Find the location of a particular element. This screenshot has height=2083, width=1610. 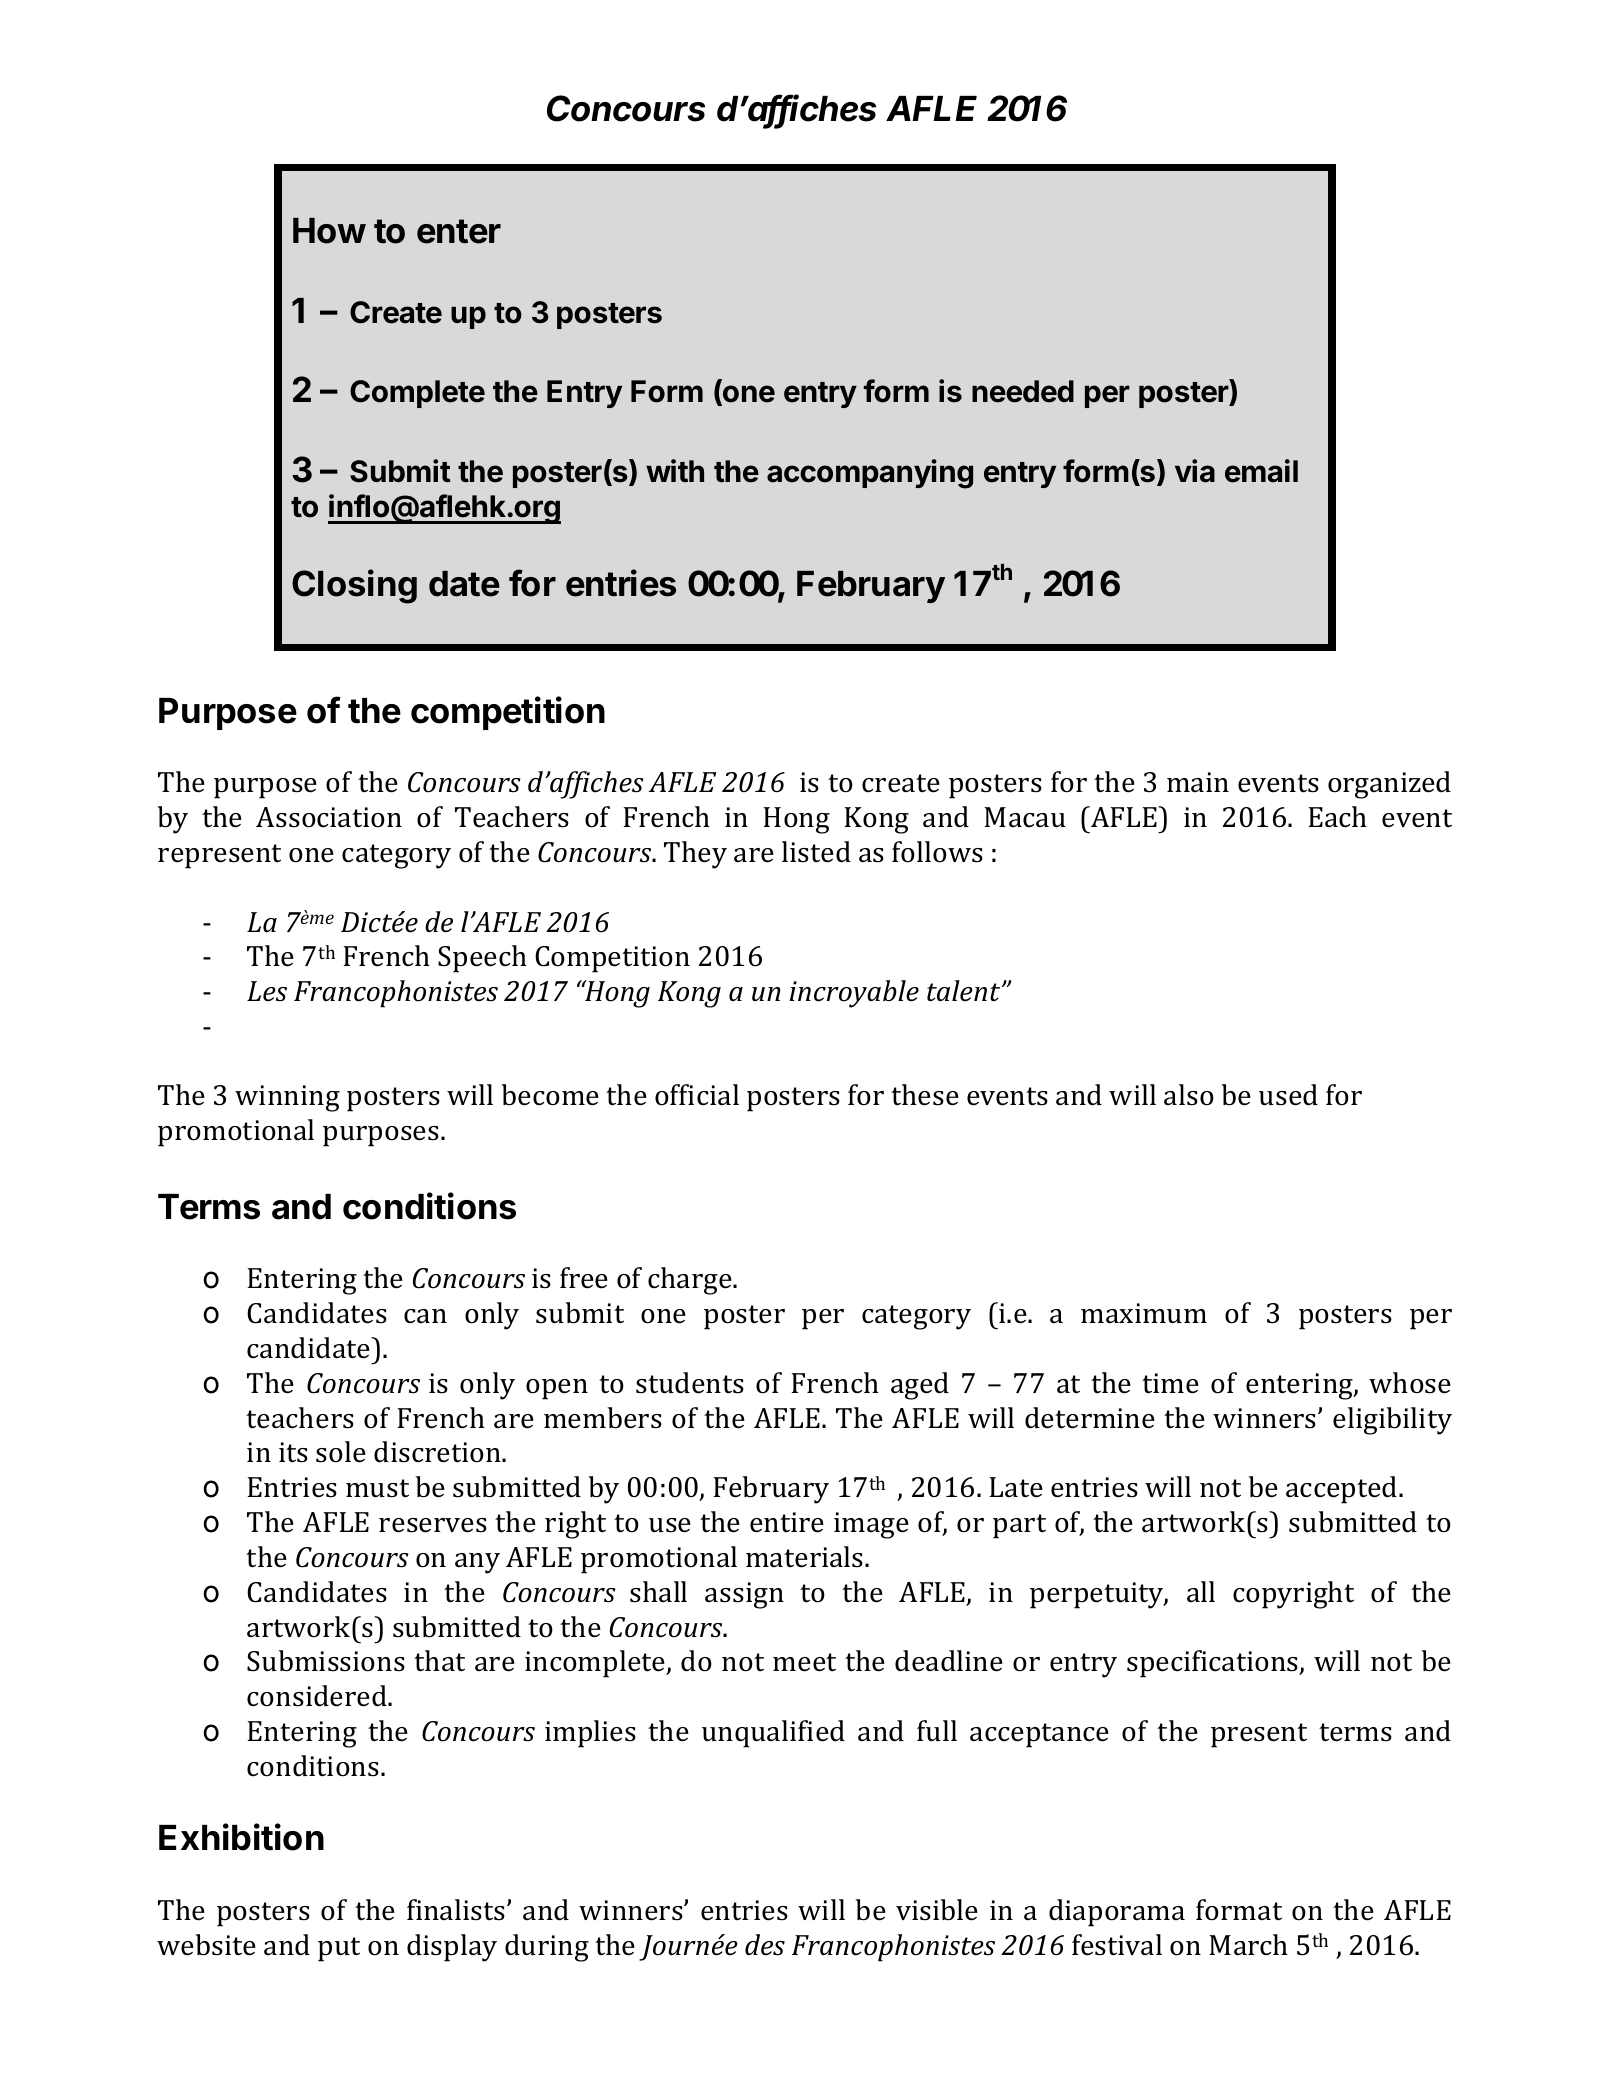

needed is located at coordinates (1023, 391).
